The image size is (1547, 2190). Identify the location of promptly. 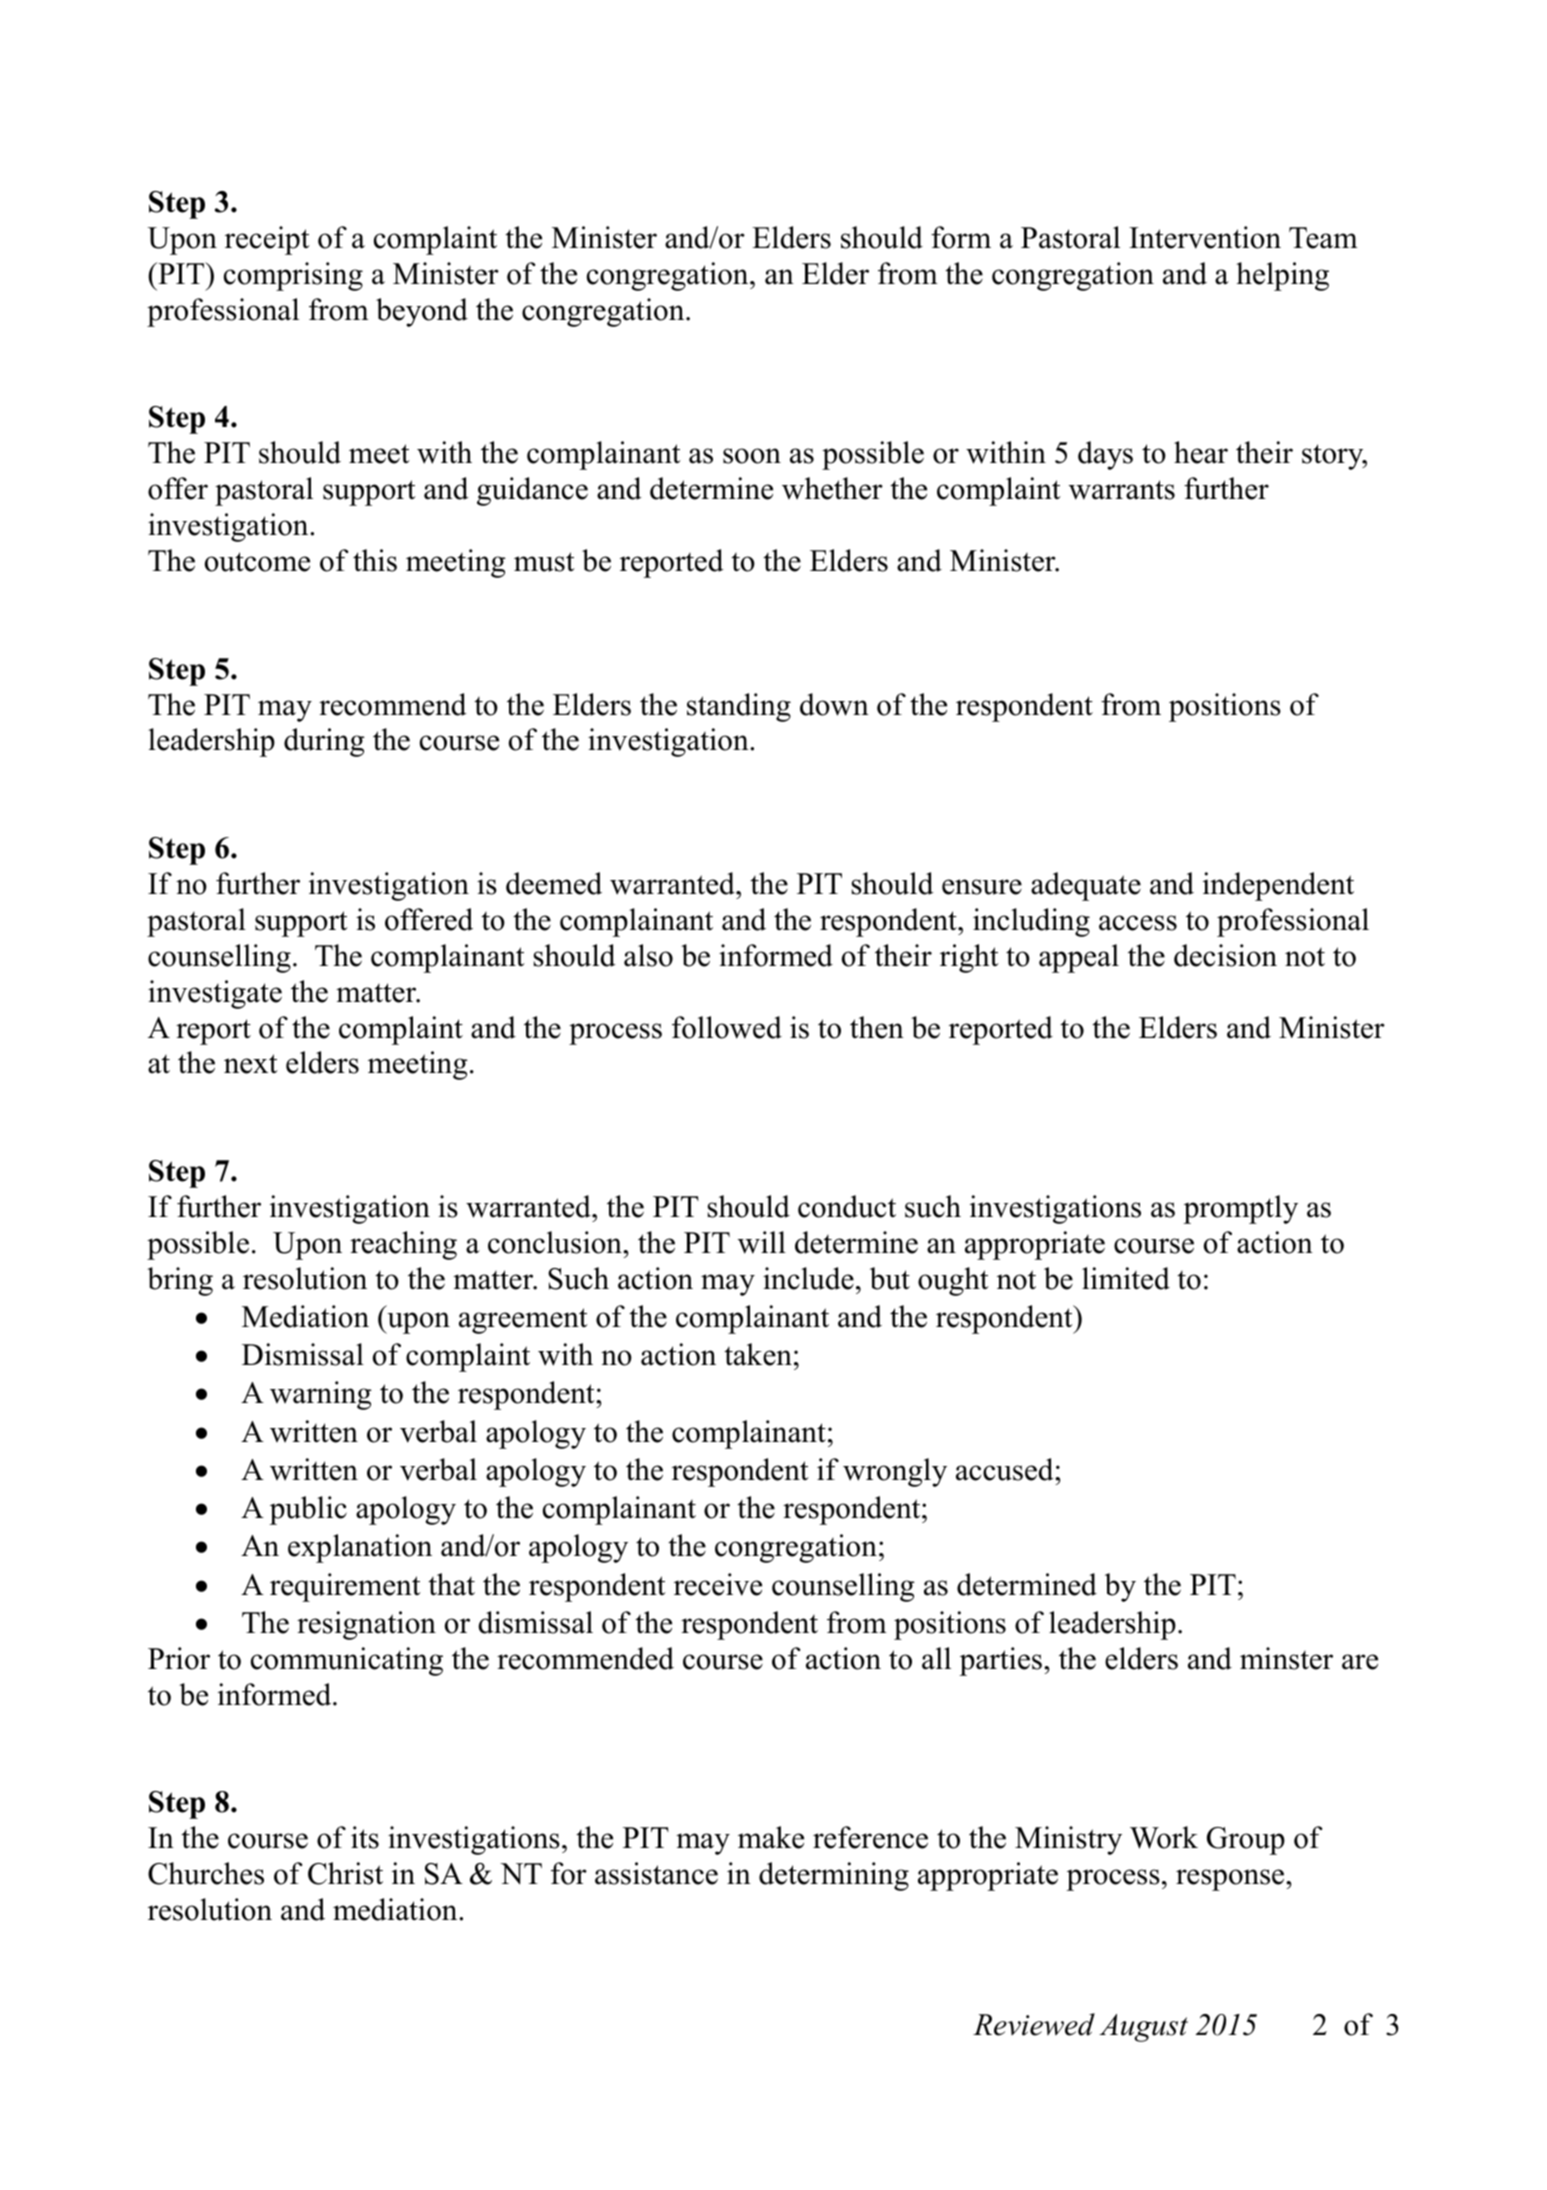
(1240, 1209).
